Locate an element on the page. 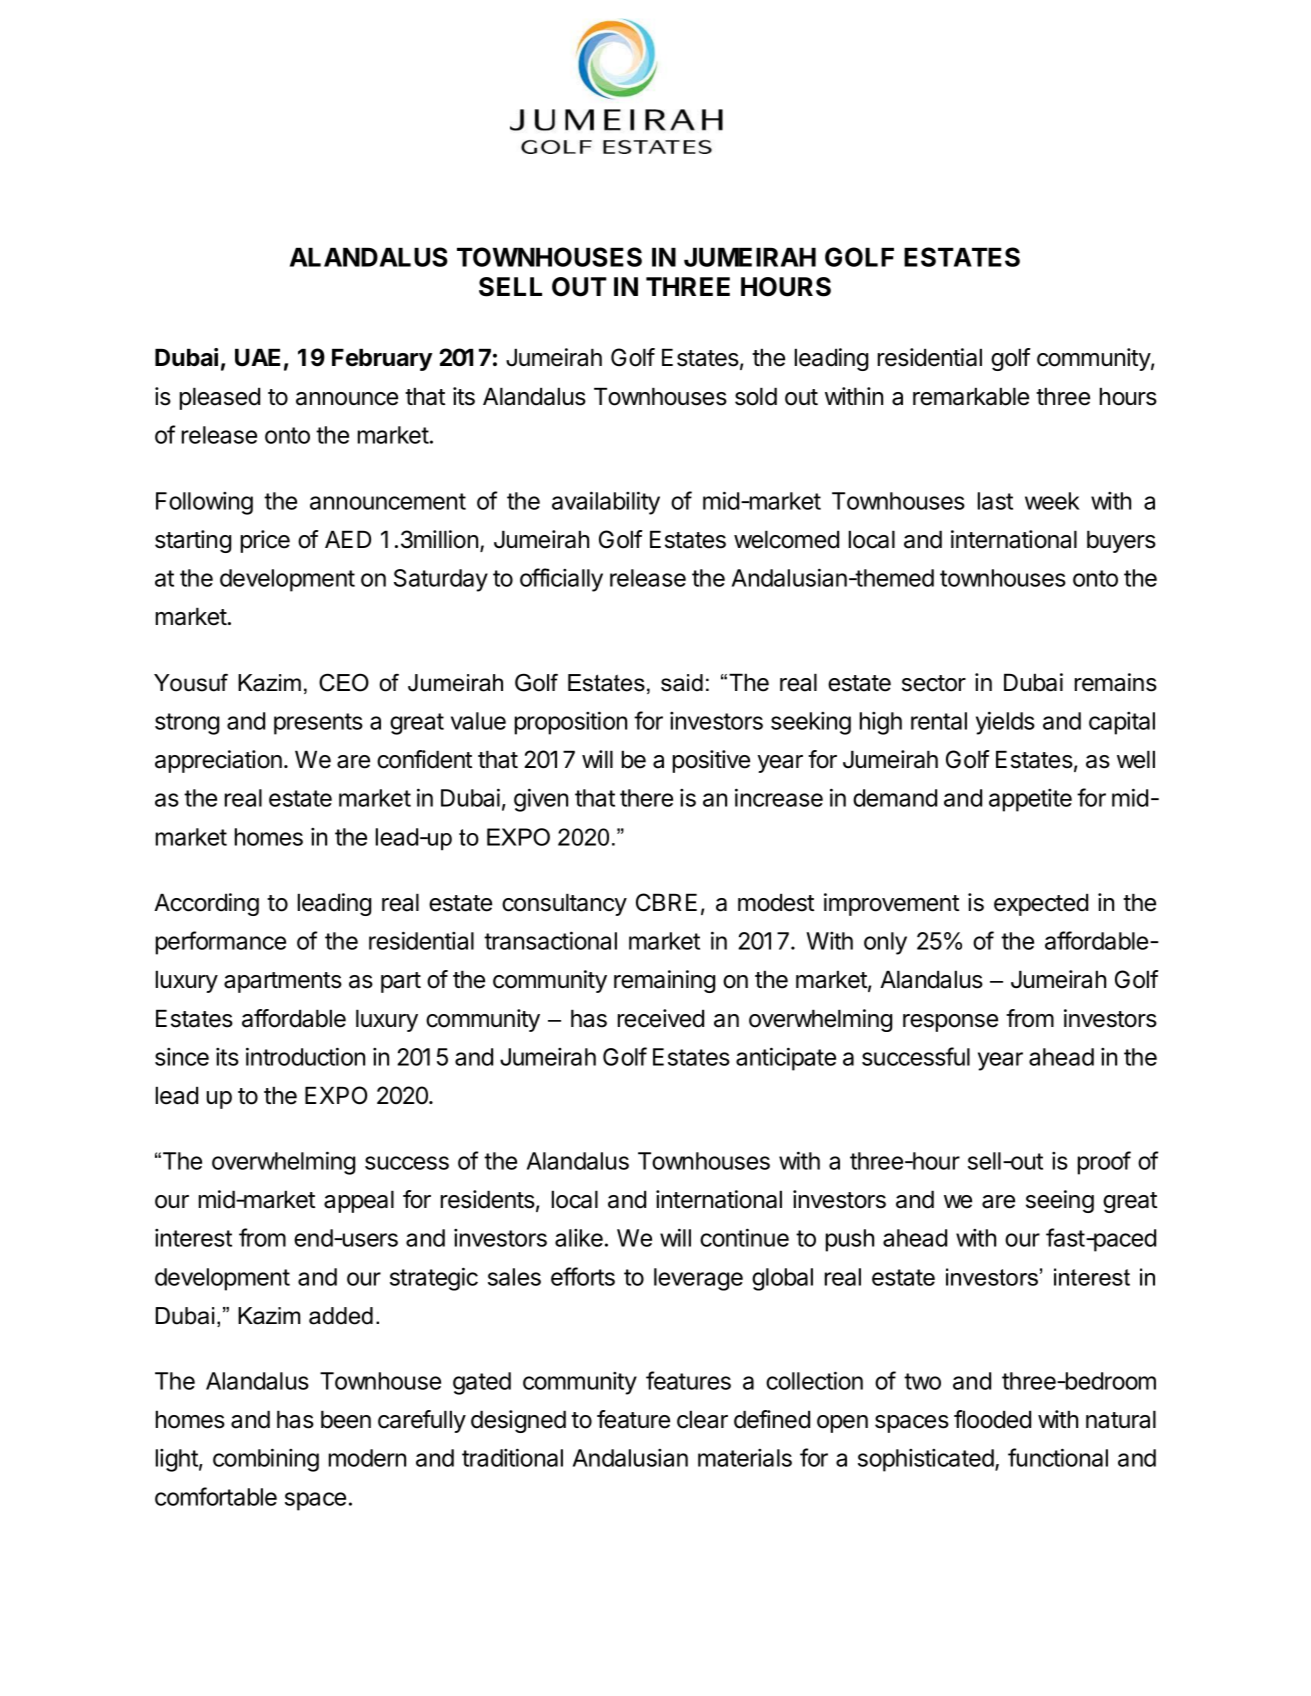 The height and width of the page is (1696, 1311). expected is located at coordinates (1041, 904).
